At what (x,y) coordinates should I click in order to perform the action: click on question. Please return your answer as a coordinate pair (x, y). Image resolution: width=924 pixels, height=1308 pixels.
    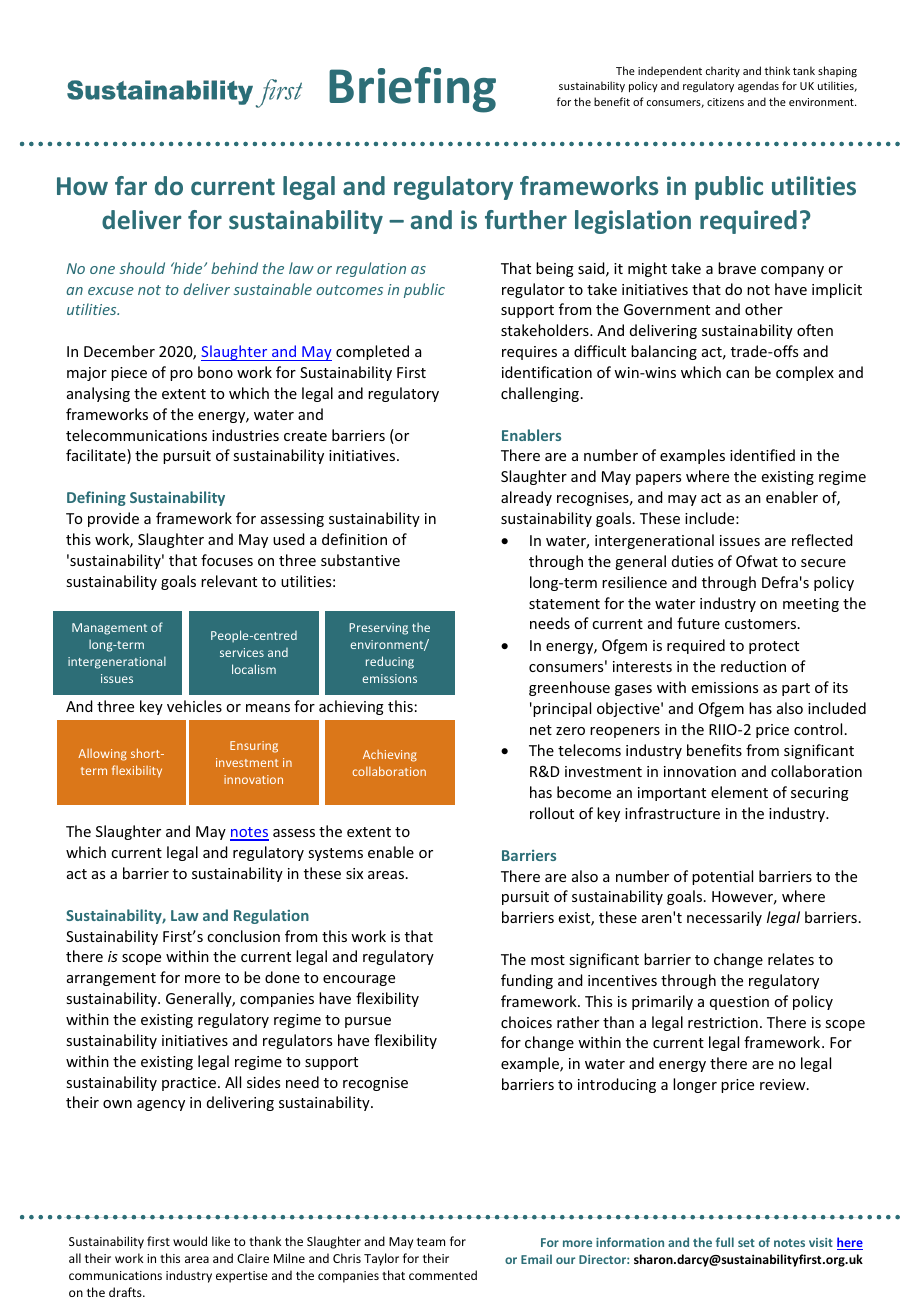
    Looking at the image, I should click on (739, 1003).
